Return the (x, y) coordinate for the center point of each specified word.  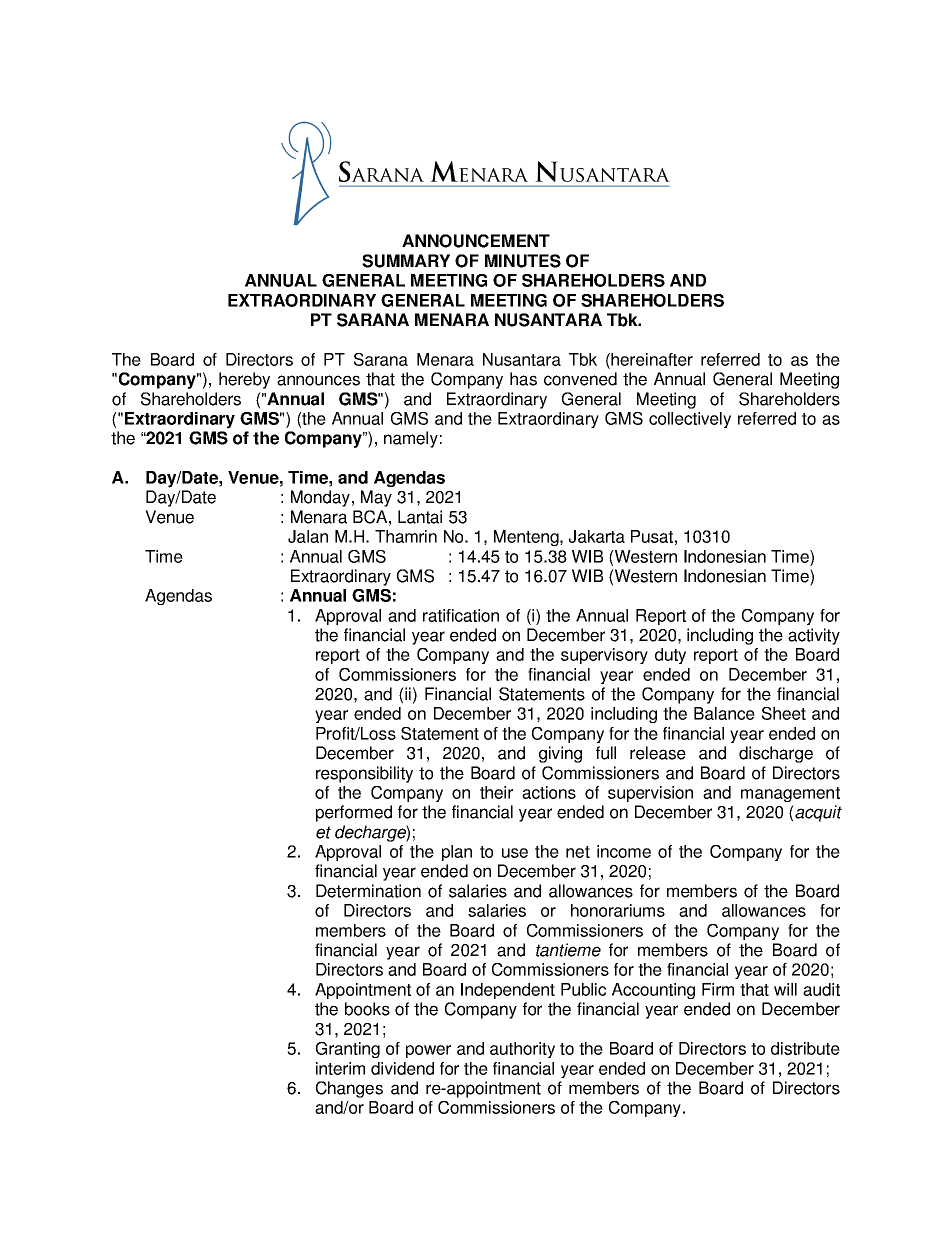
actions (549, 792)
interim (340, 1068)
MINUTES (523, 261)
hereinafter (652, 359)
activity (814, 636)
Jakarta (597, 536)
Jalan (308, 536)
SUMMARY (406, 261)
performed (354, 813)
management (790, 794)
